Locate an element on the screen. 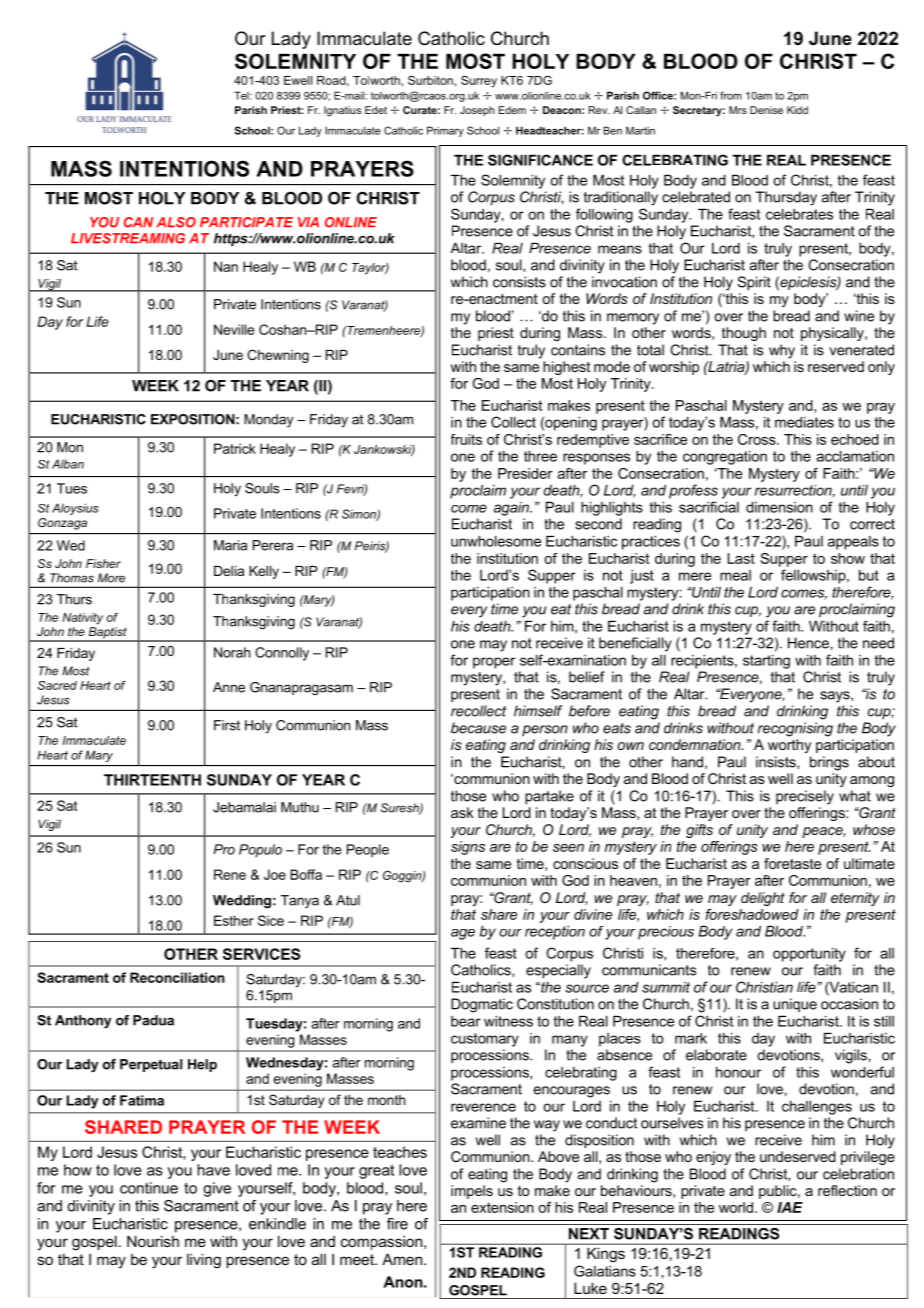 The image size is (924, 1308). proper is located at coordinates (494, 663).
